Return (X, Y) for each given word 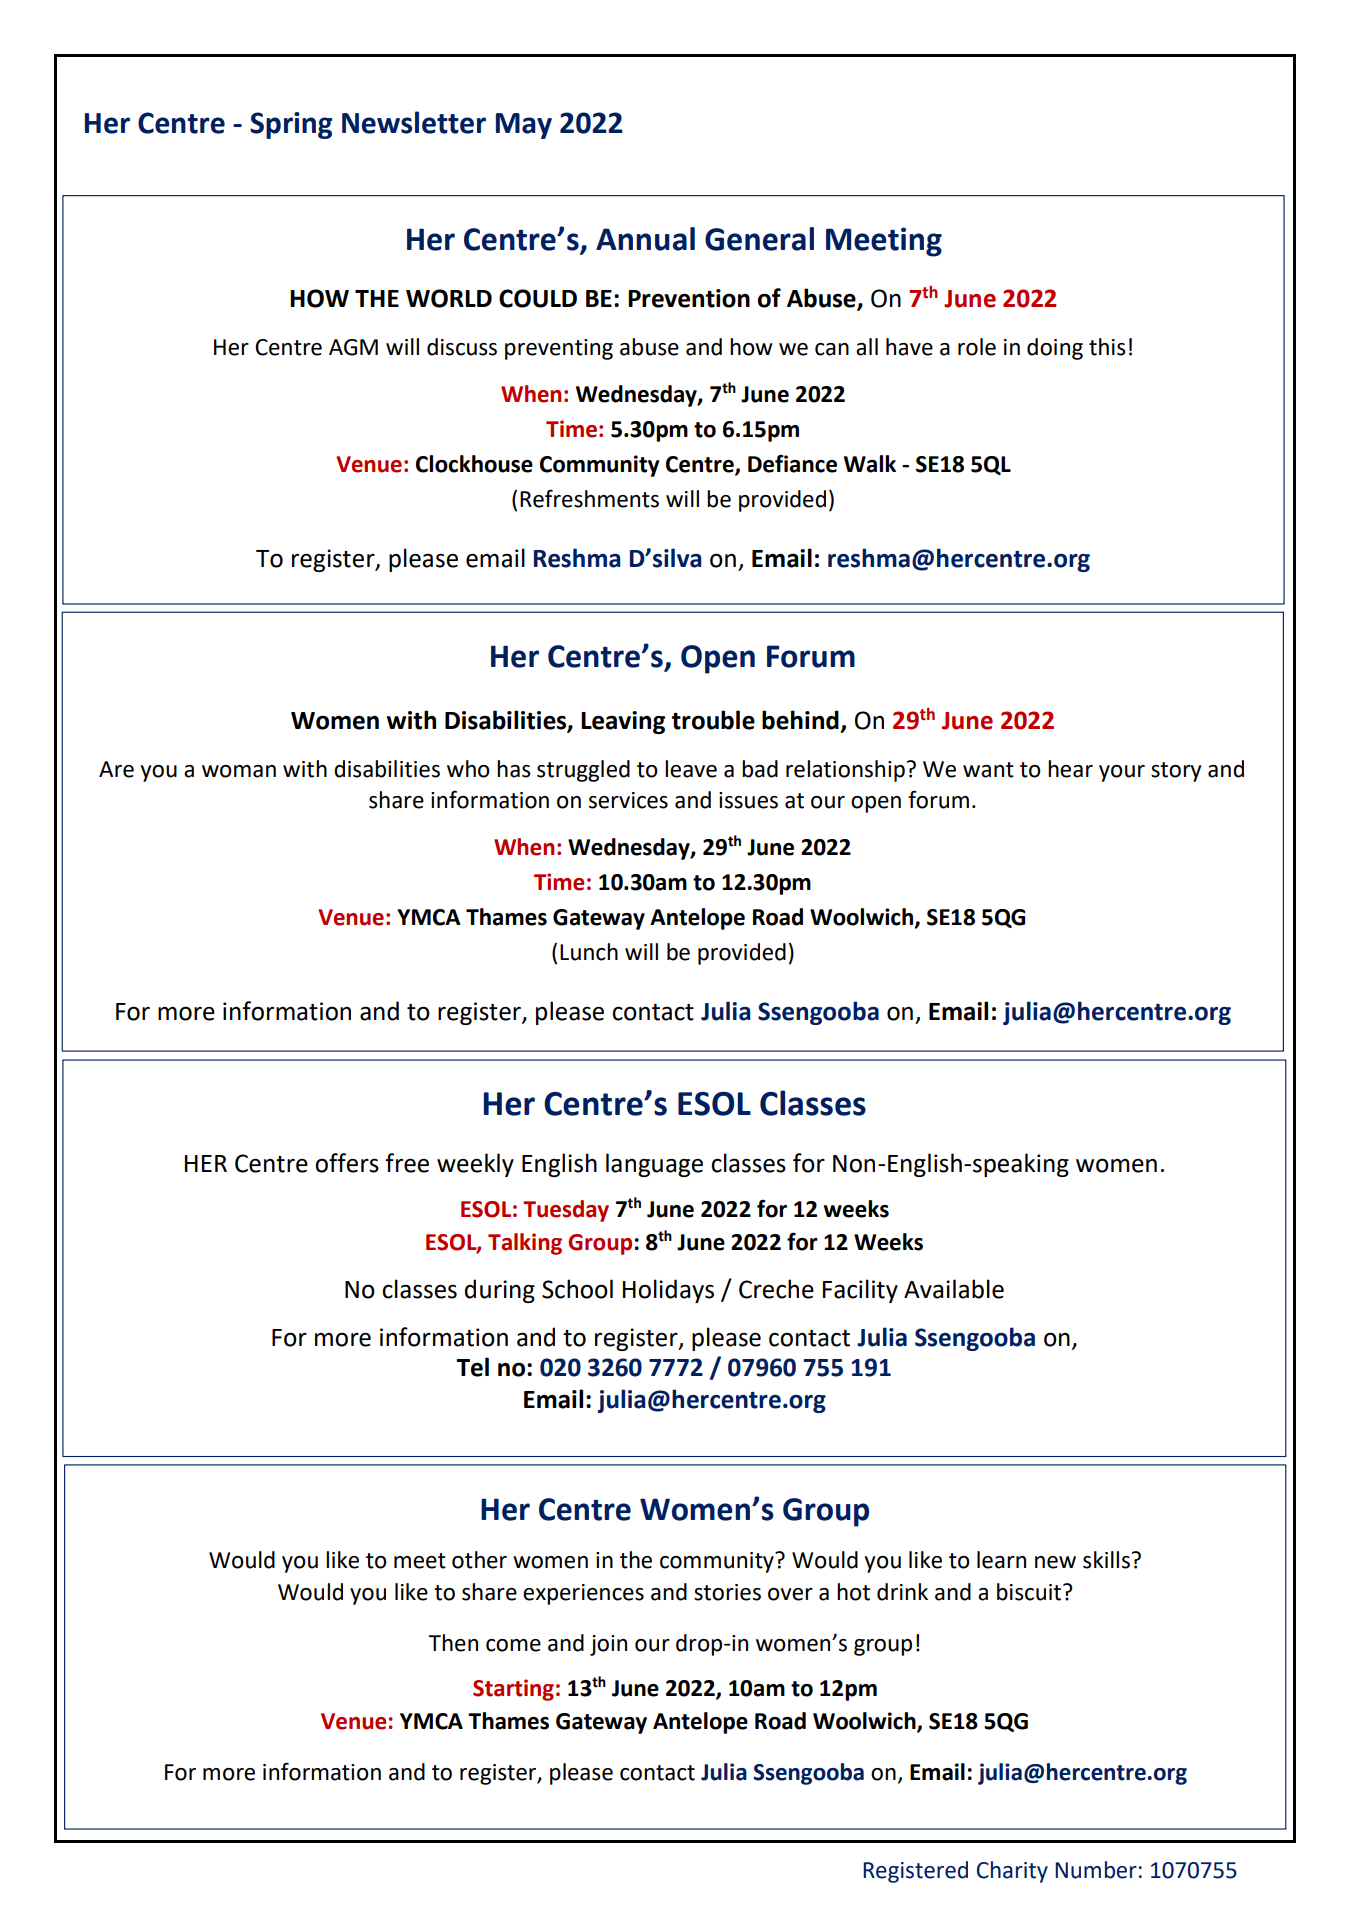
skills (1106, 1560)
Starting (513, 1690)
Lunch (589, 952)
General (759, 239)
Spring (291, 125)
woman (239, 771)
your (1122, 773)
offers (347, 1163)
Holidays (668, 1291)
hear (1070, 769)
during (500, 1291)
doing (1055, 349)
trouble (713, 720)
